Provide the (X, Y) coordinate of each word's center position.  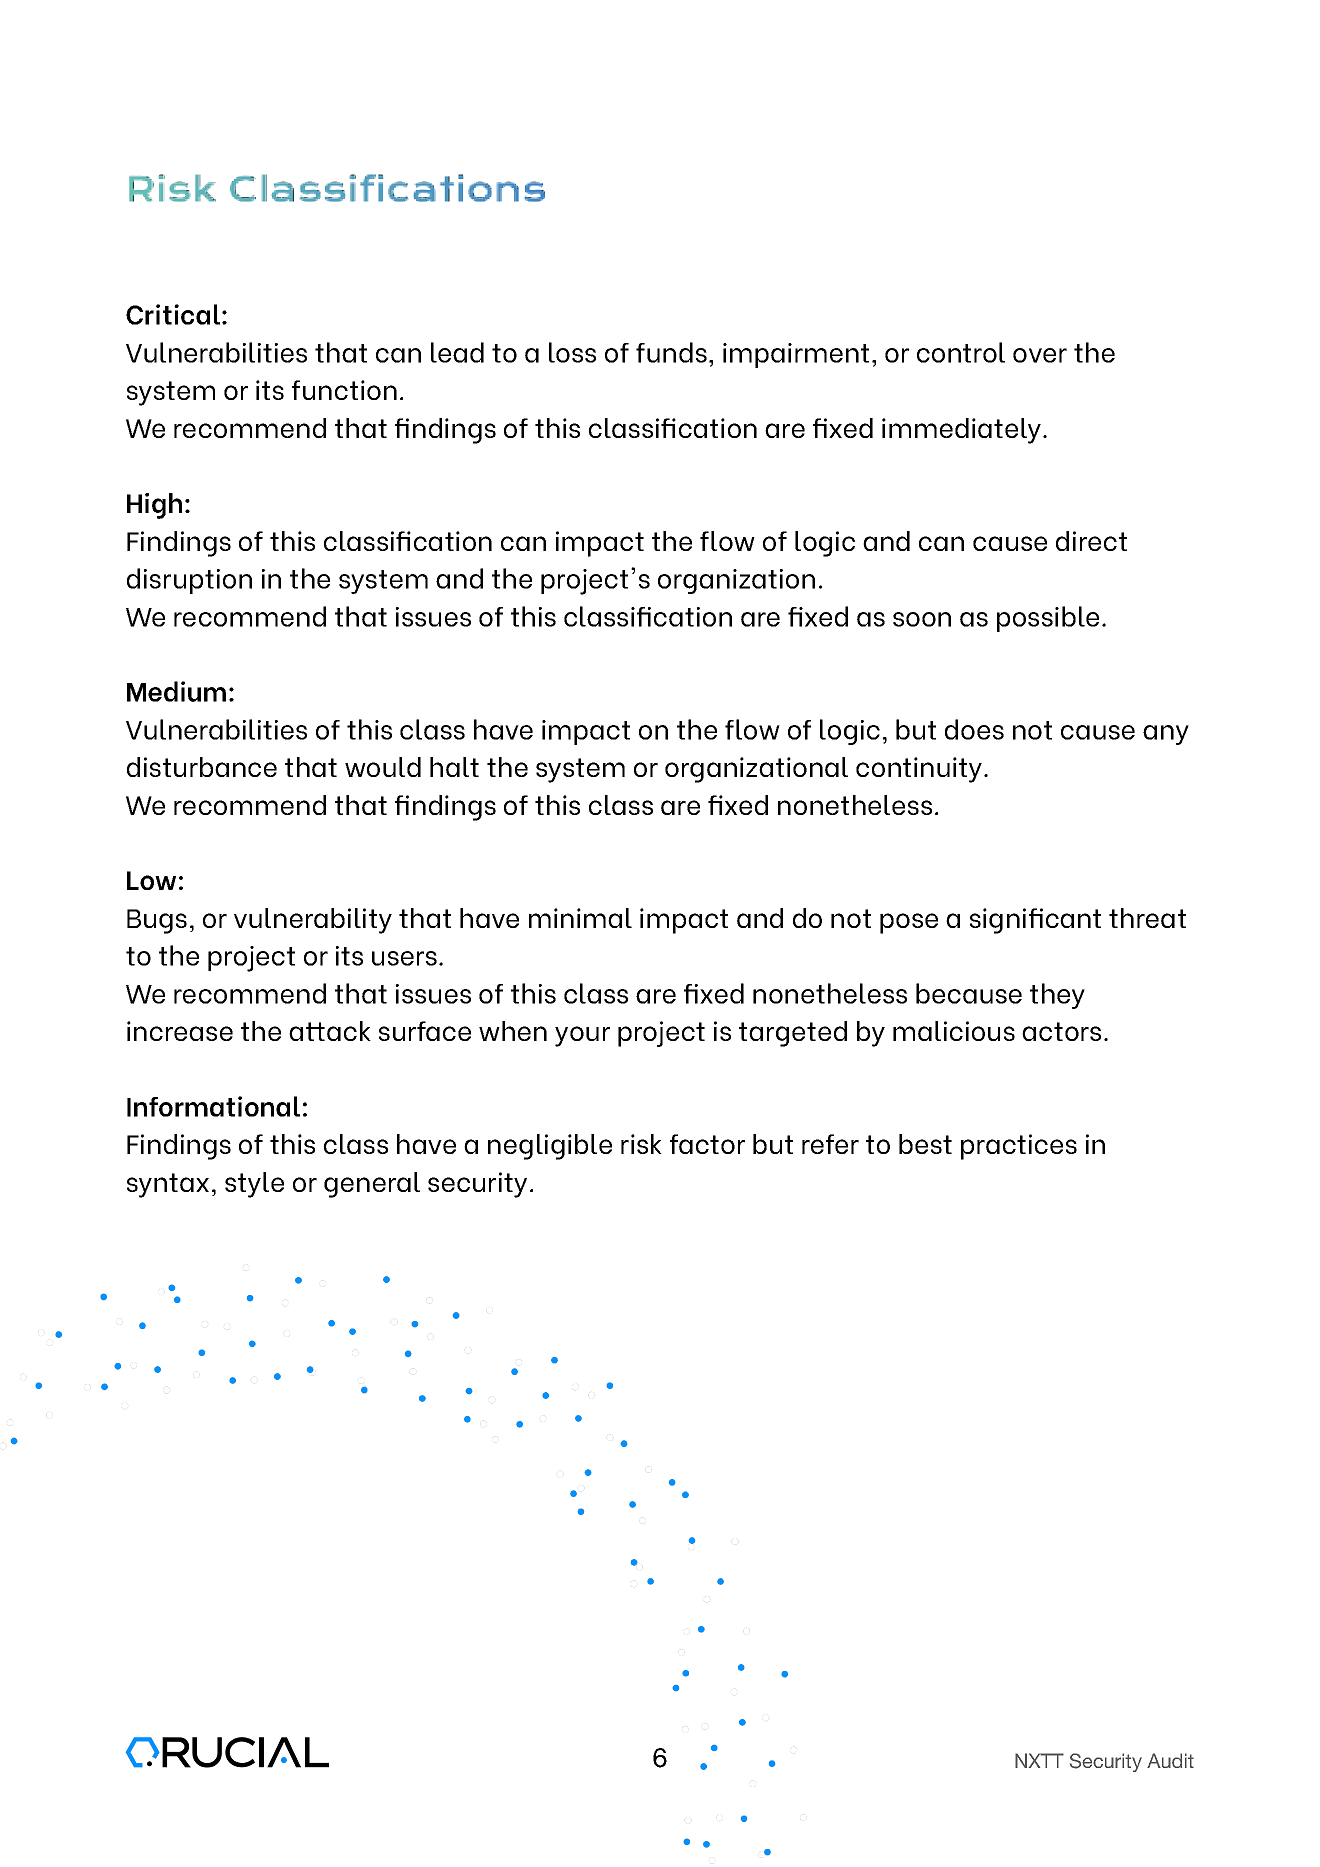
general (372, 1185)
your (582, 1036)
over (1040, 355)
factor (707, 1144)
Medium (176, 691)
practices (1019, 1147)
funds (671, 352)
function (344, 390)
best (925, 1144)
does (974, 729)
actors (1061, 1031)
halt (454, 767)
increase (180, 1031)
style (254, 1185)
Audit (1170, 1760)
